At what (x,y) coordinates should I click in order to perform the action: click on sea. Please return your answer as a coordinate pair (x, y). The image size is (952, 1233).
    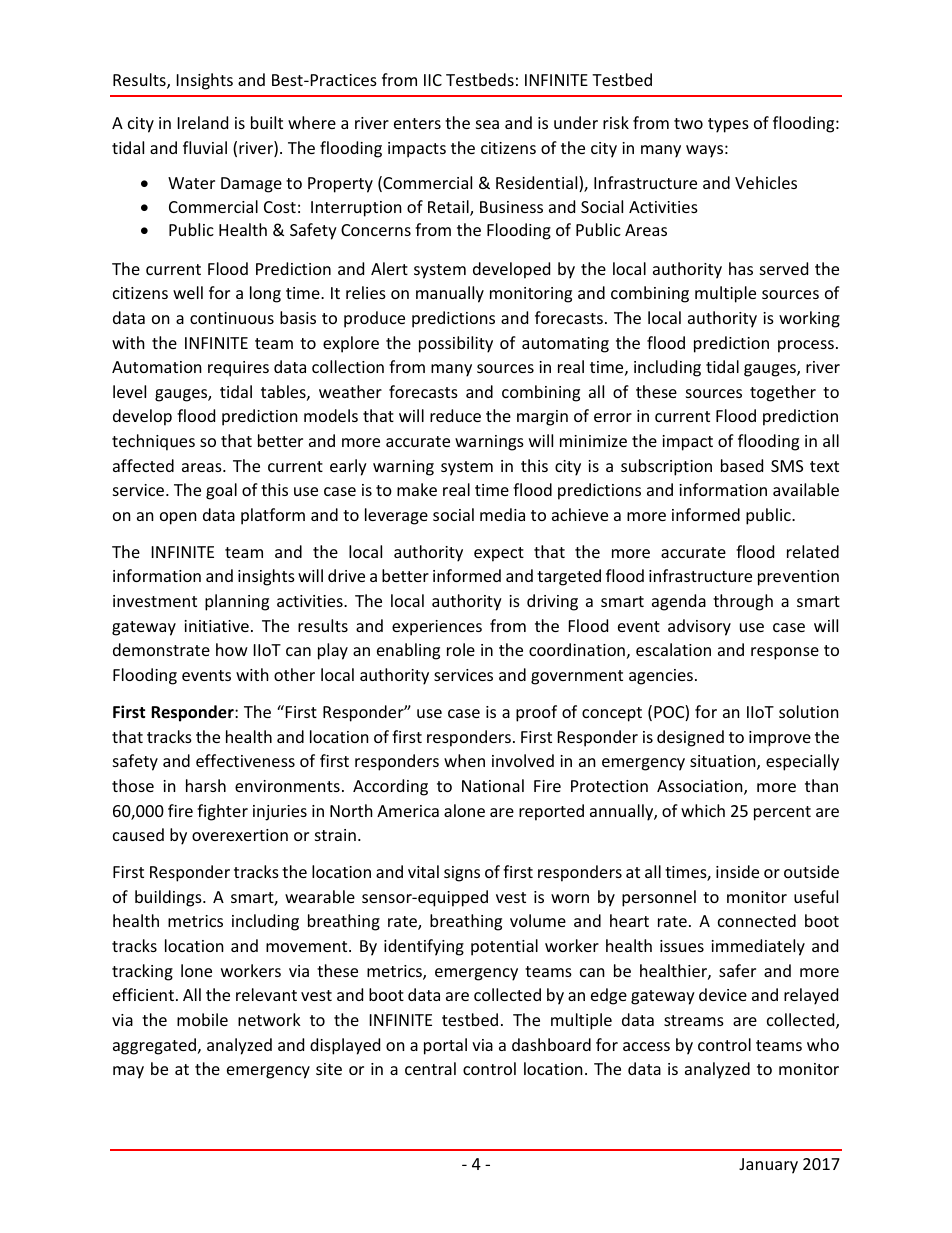
    Looking at the image, I should click on (487, 124).
